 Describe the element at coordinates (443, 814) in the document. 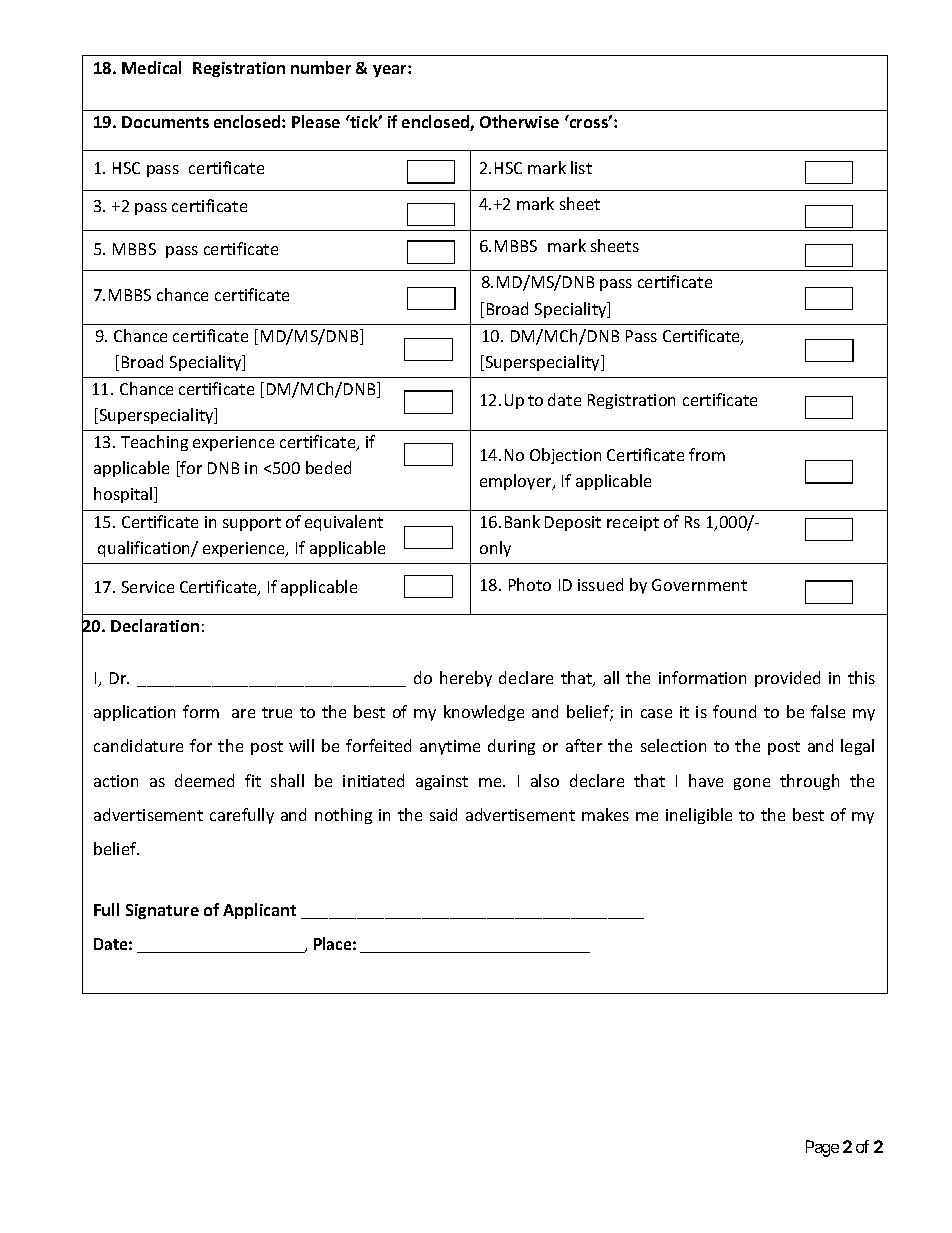

I see `said` at that location.
